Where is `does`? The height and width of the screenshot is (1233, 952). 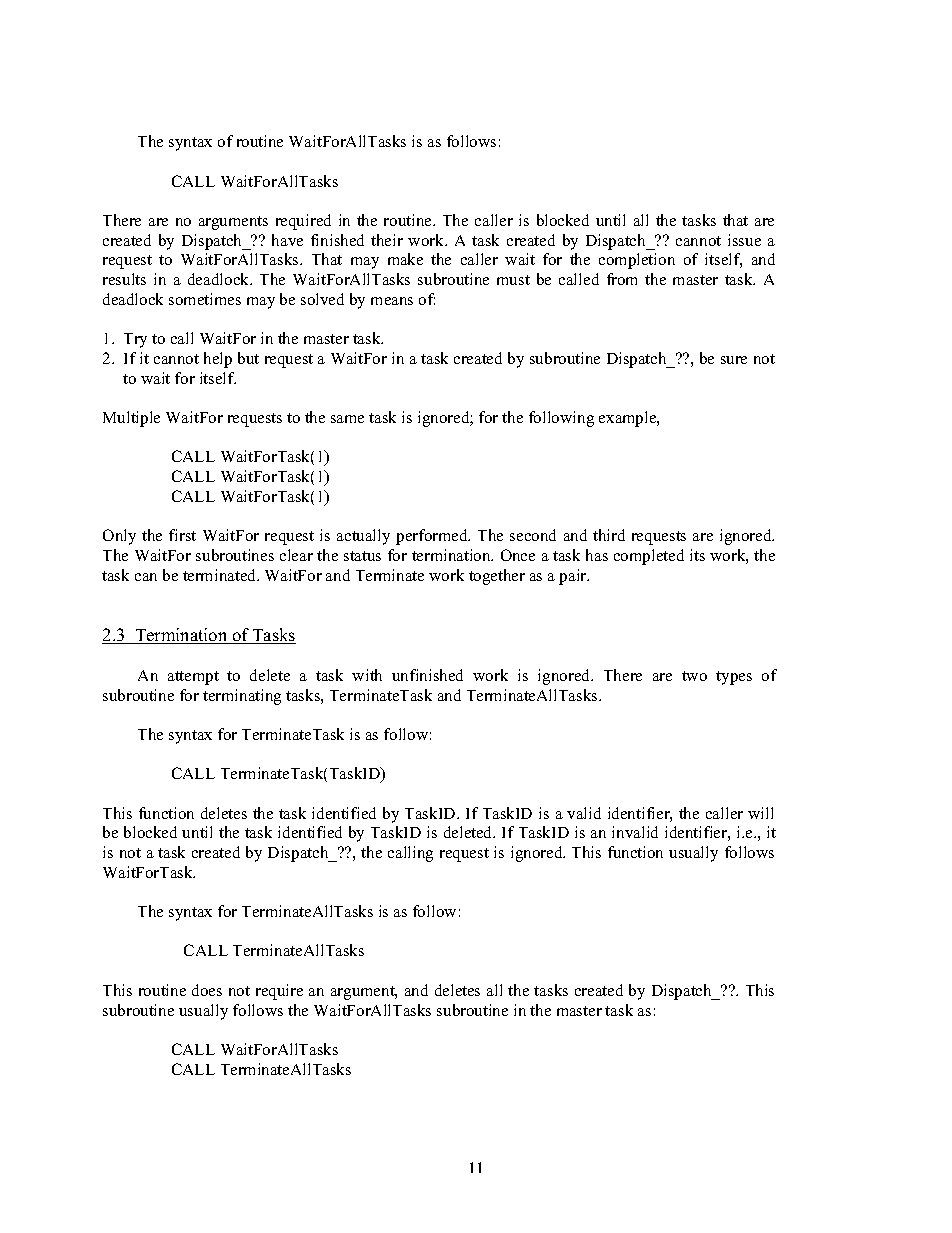 does is located at coordinates (207, 990).
